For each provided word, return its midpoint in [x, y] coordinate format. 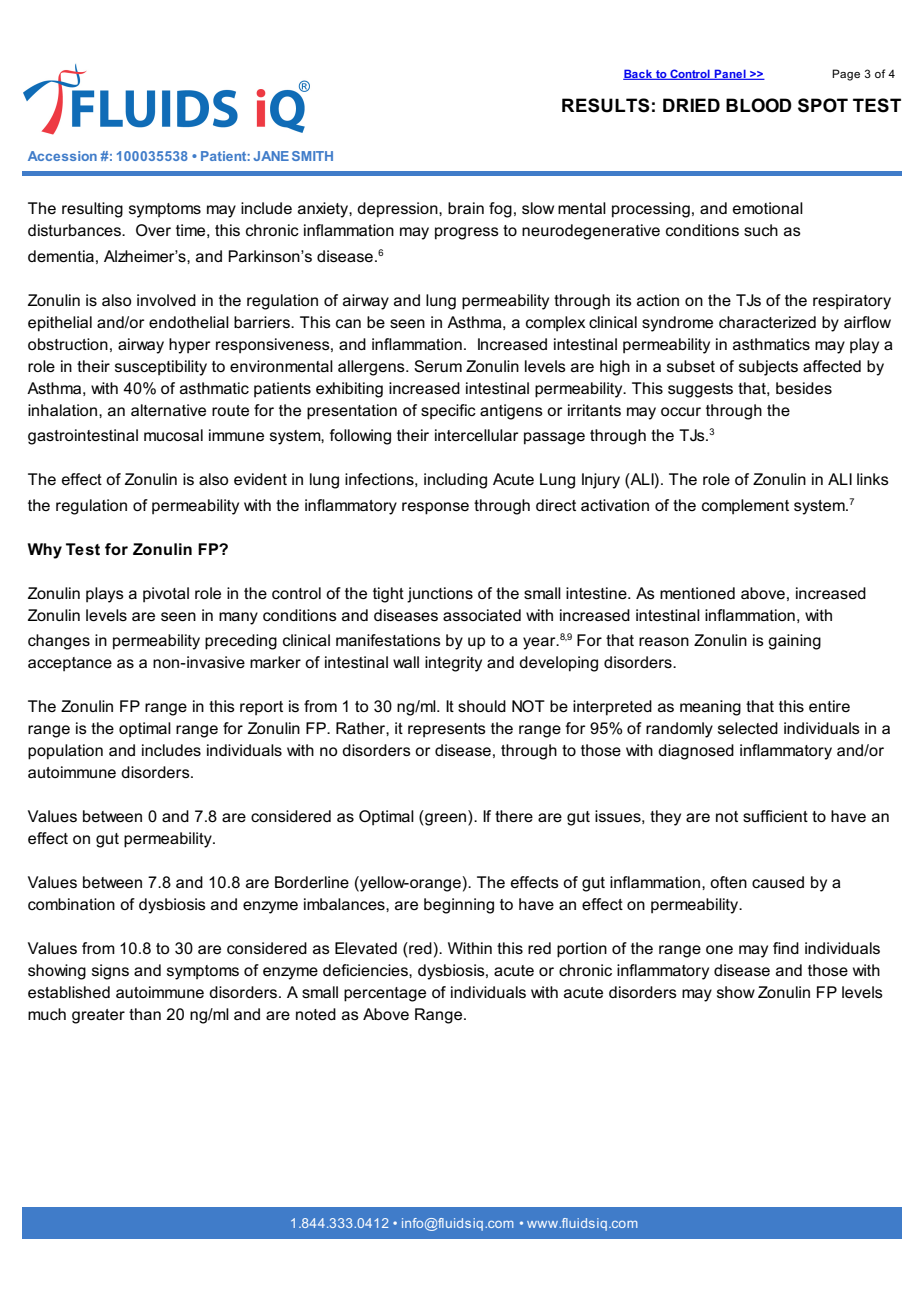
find [786, 948]
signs [110, 972]
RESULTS [606, 105]
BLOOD [759, 105]
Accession [62, 156]
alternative [168, 410]
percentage [385, 994]
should [482, 706]
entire [829, 706]
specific [448, 411]
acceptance [70, 664]
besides [804, 388]
